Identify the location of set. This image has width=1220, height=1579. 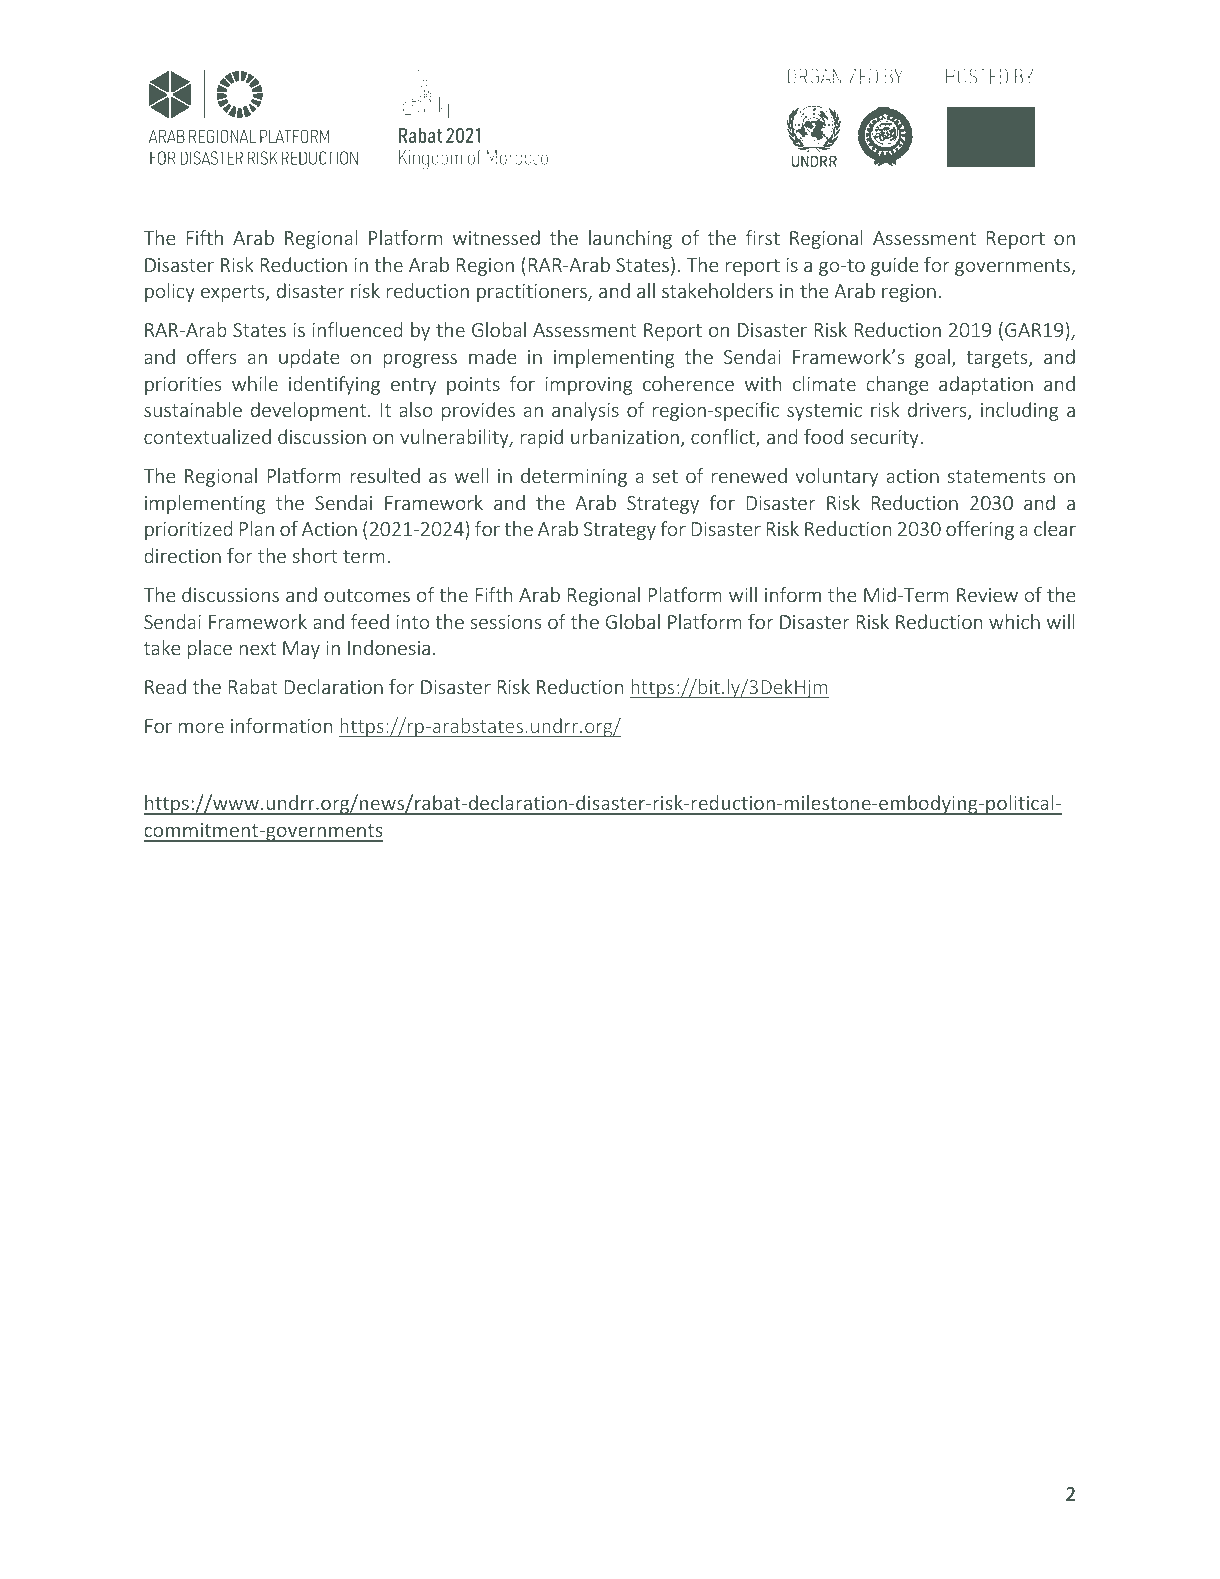
(665, 476).
